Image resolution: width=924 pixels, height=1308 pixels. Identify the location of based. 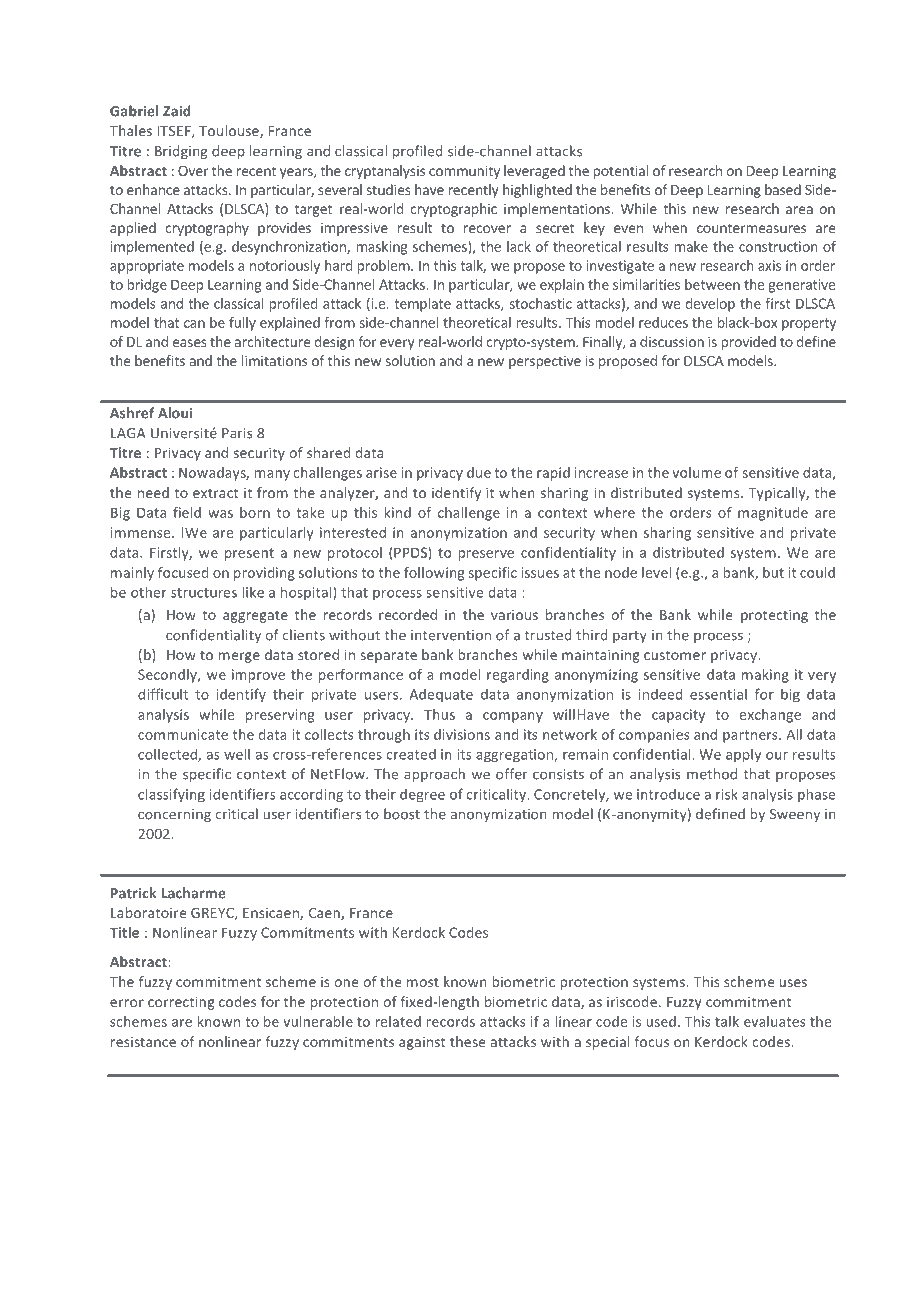
(783, 189).
